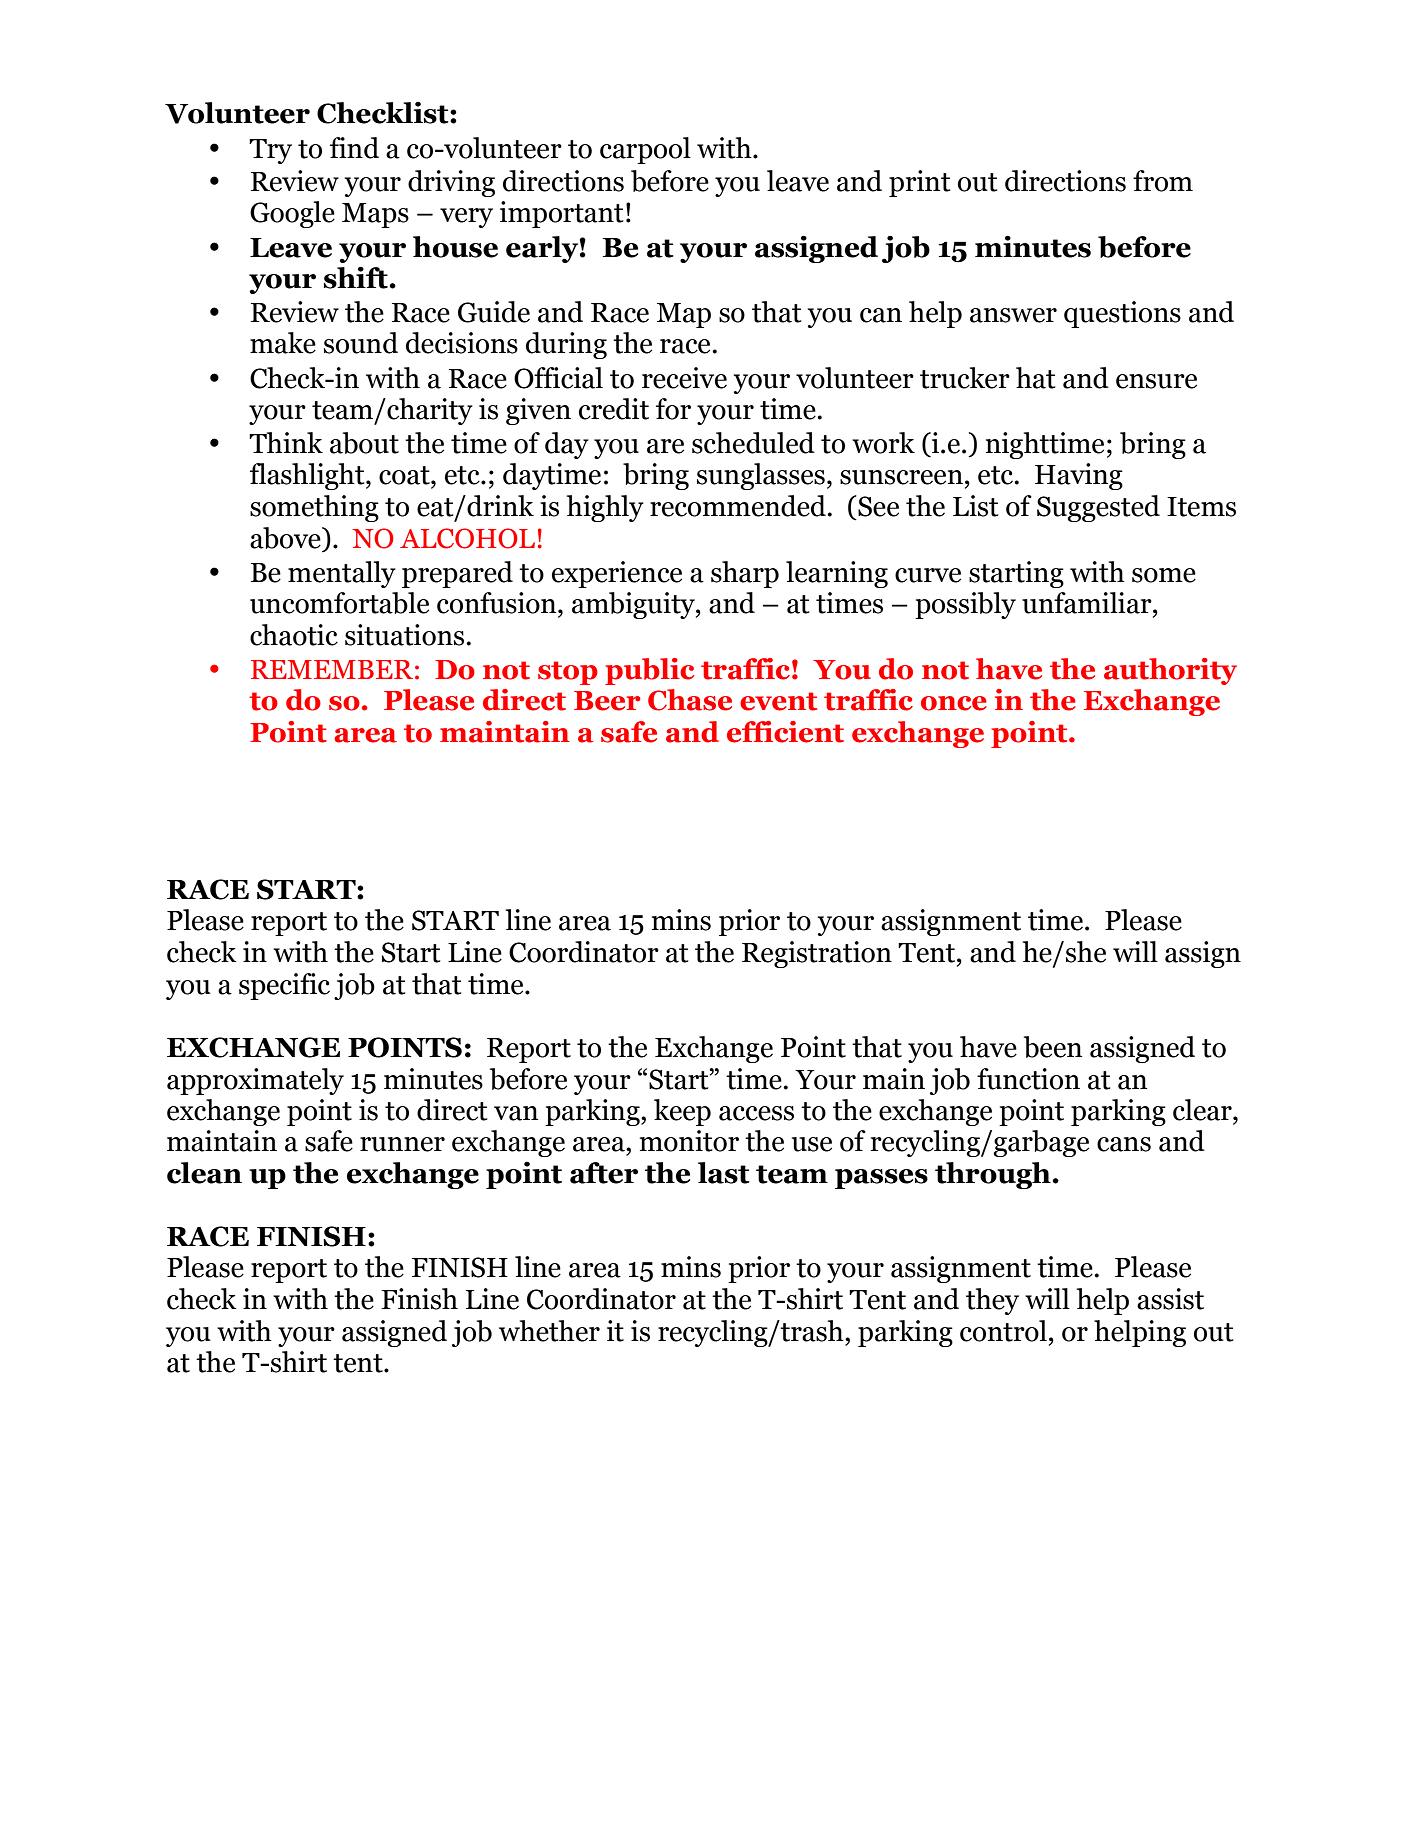 The height and width of the document is (1831, 1415). Describe the element at coordinates (1170, 1299) in the document. I see `assist` at that location.
